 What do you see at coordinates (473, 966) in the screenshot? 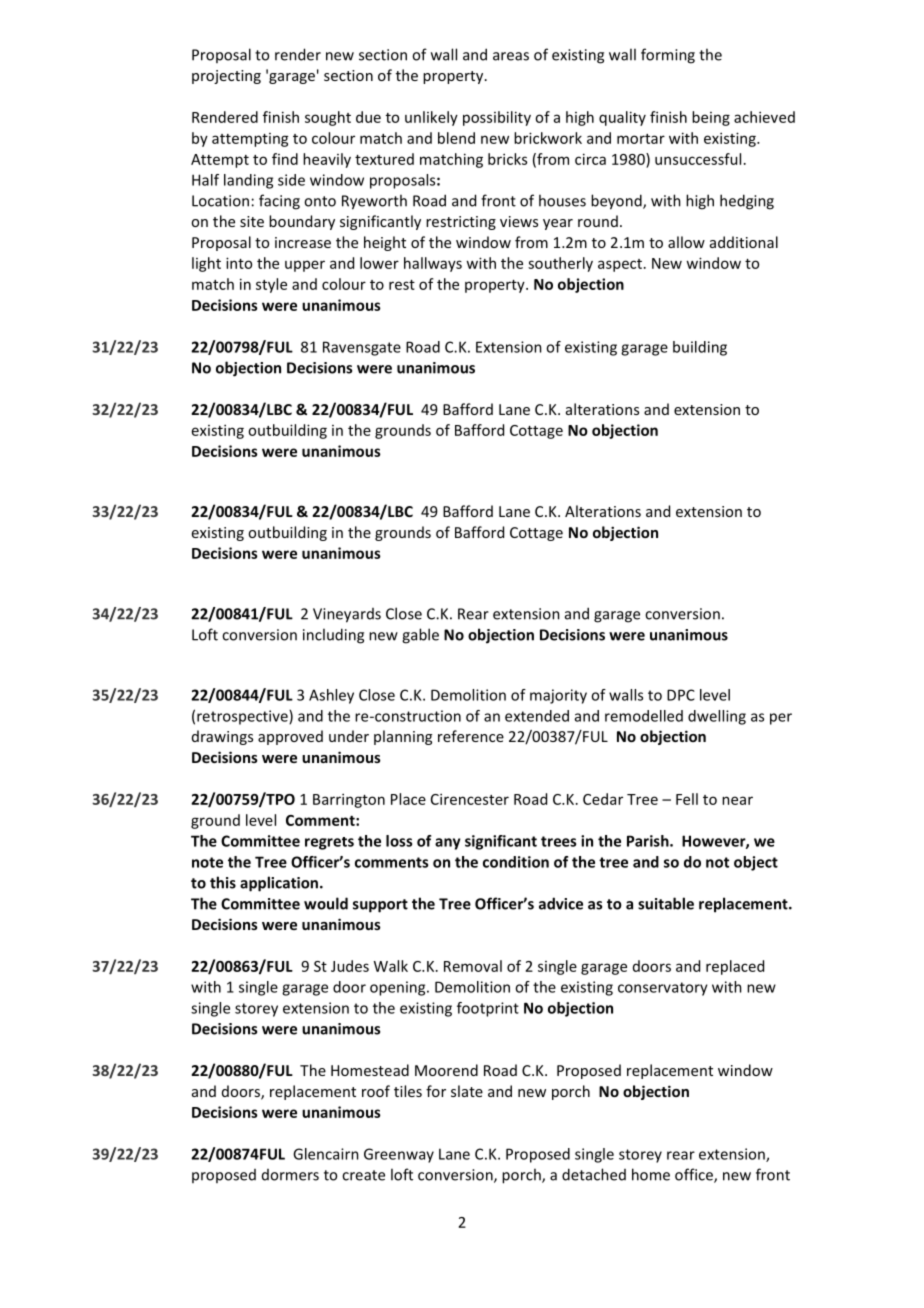
I see `Removal` at bounding box center [473, 966].
